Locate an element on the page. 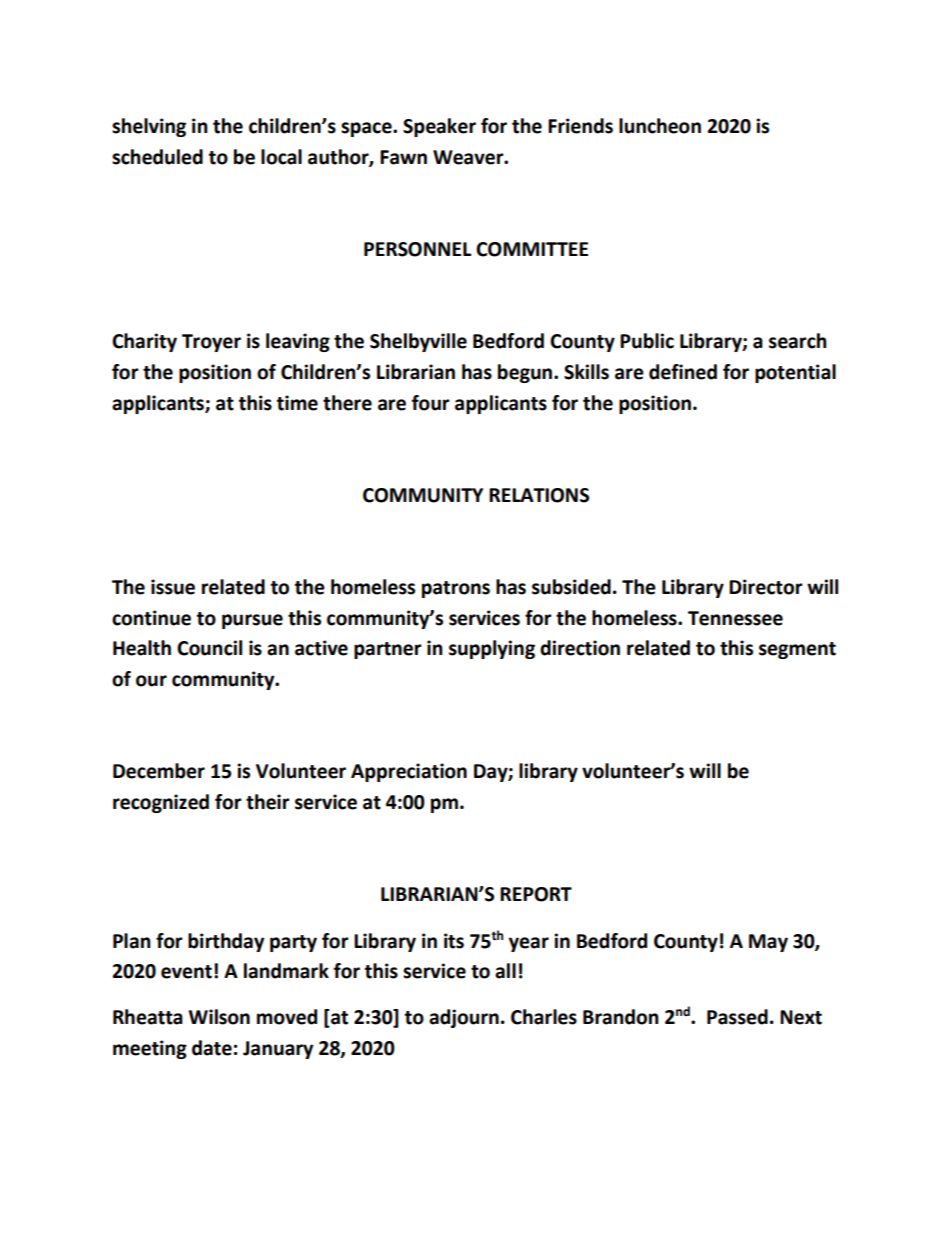 This image has height=1233, width=952. four is located at coordinates (431, 403).
